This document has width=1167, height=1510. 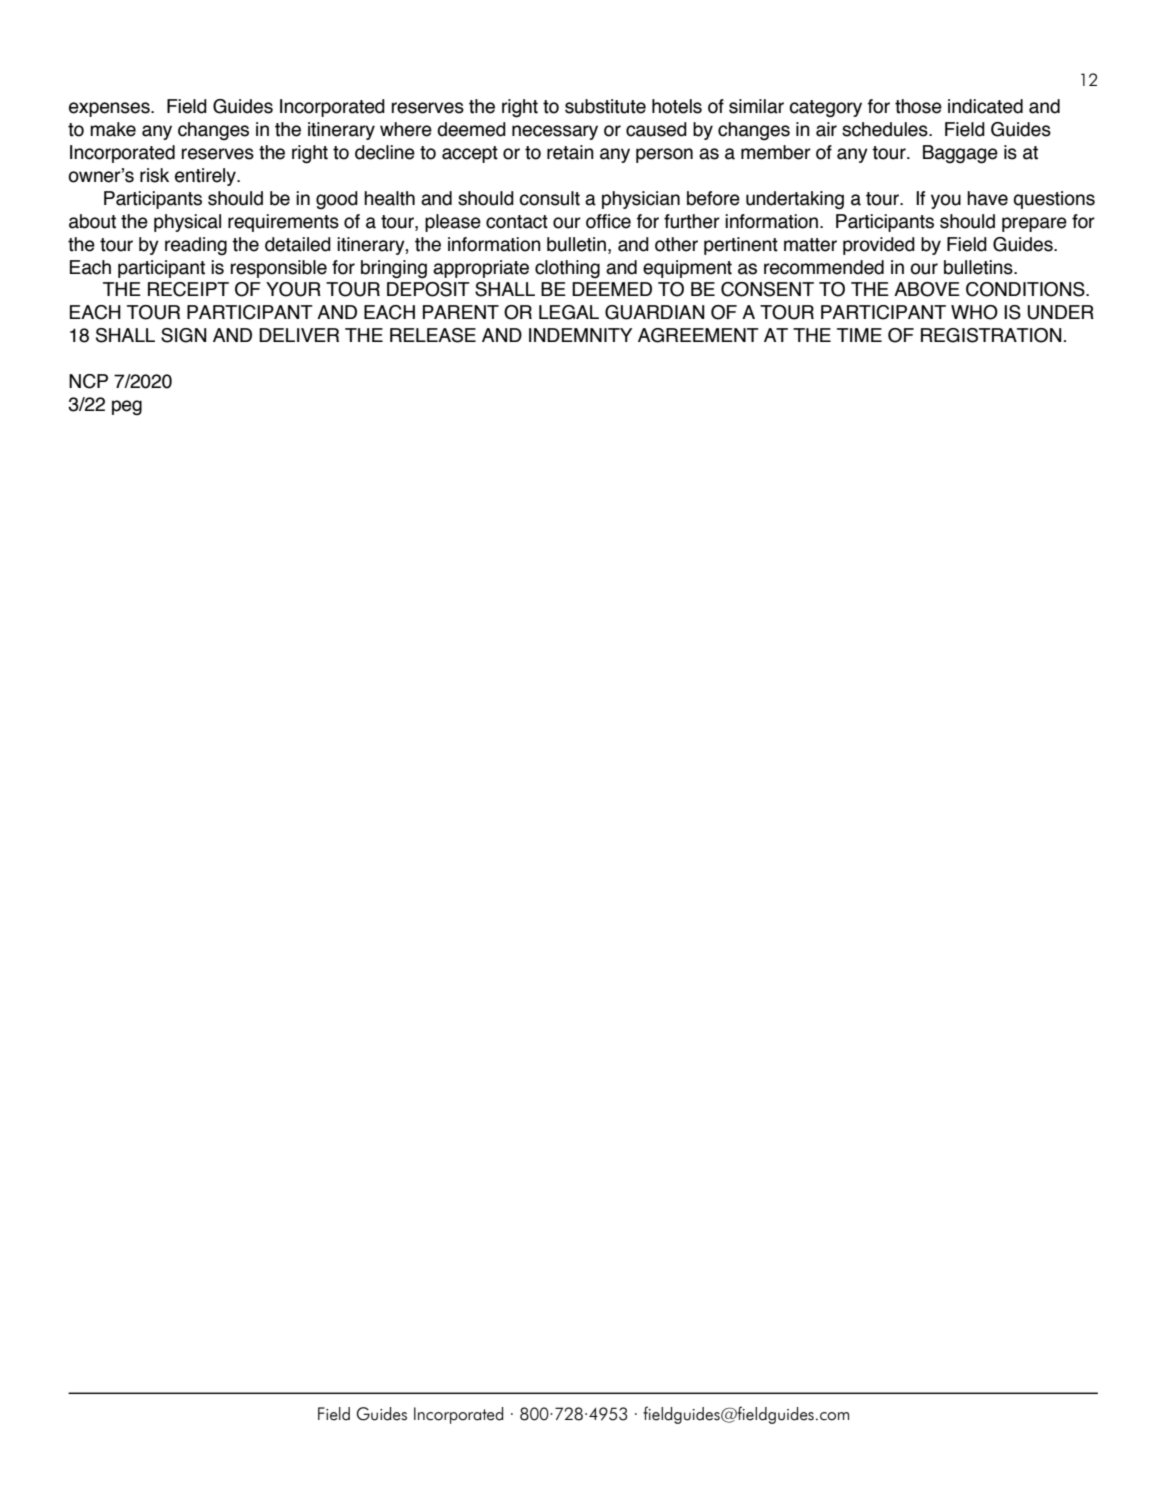 I want to click on clothing, so click(x=567, y=269).
